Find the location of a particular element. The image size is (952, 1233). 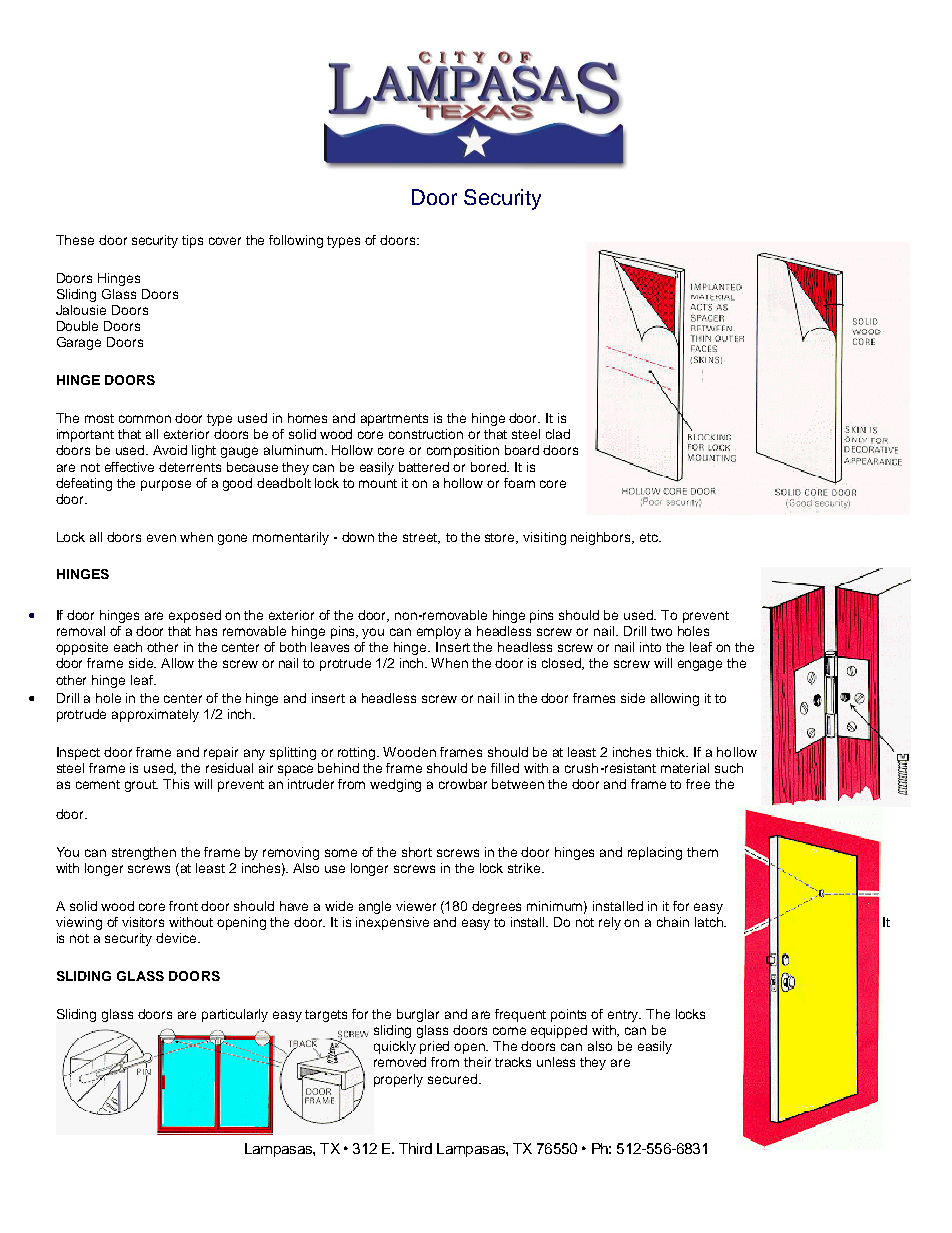

tips is located at coordinates (192, 241).
